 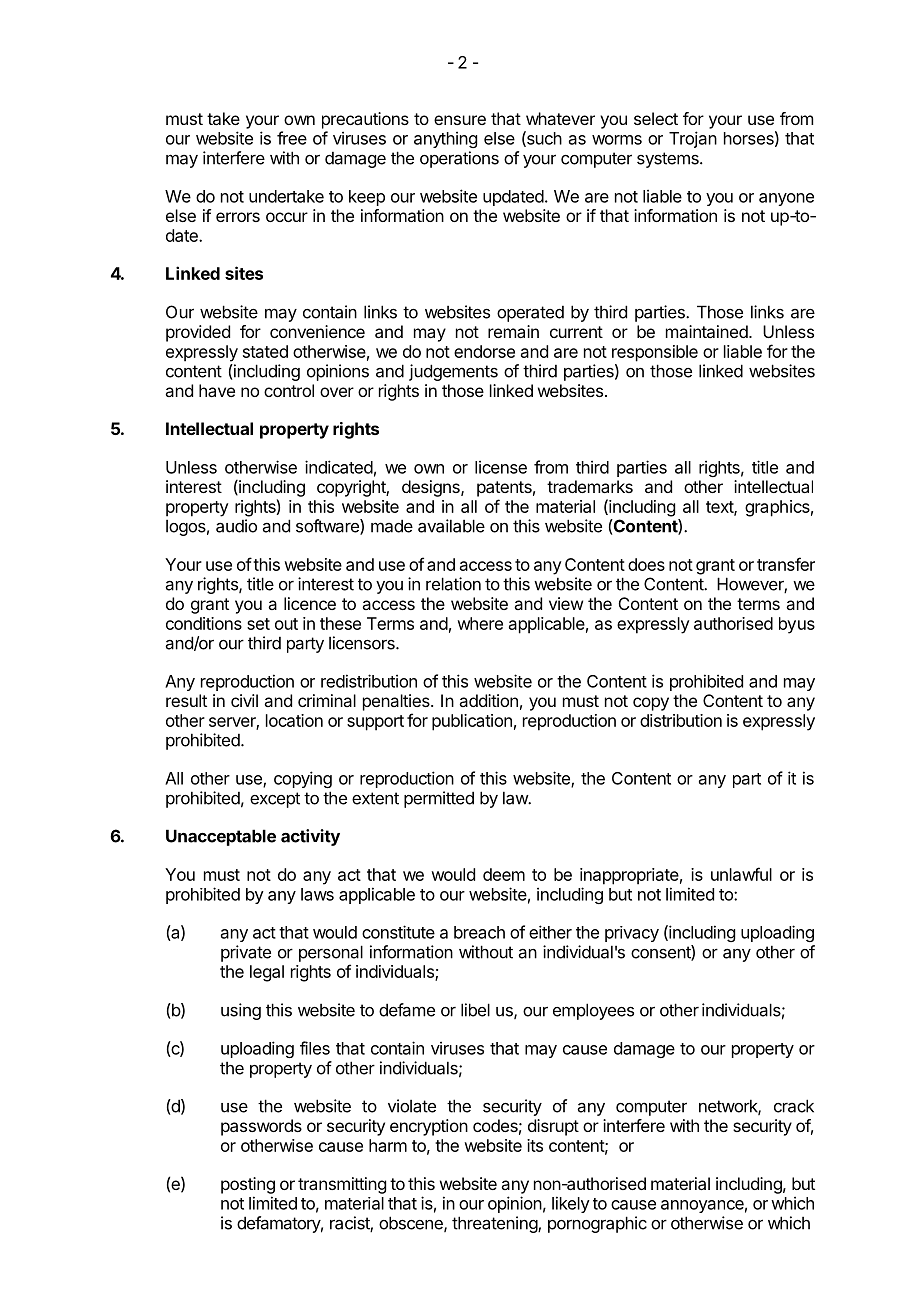 I want to click on transfer, so click(x=786, y=564).
